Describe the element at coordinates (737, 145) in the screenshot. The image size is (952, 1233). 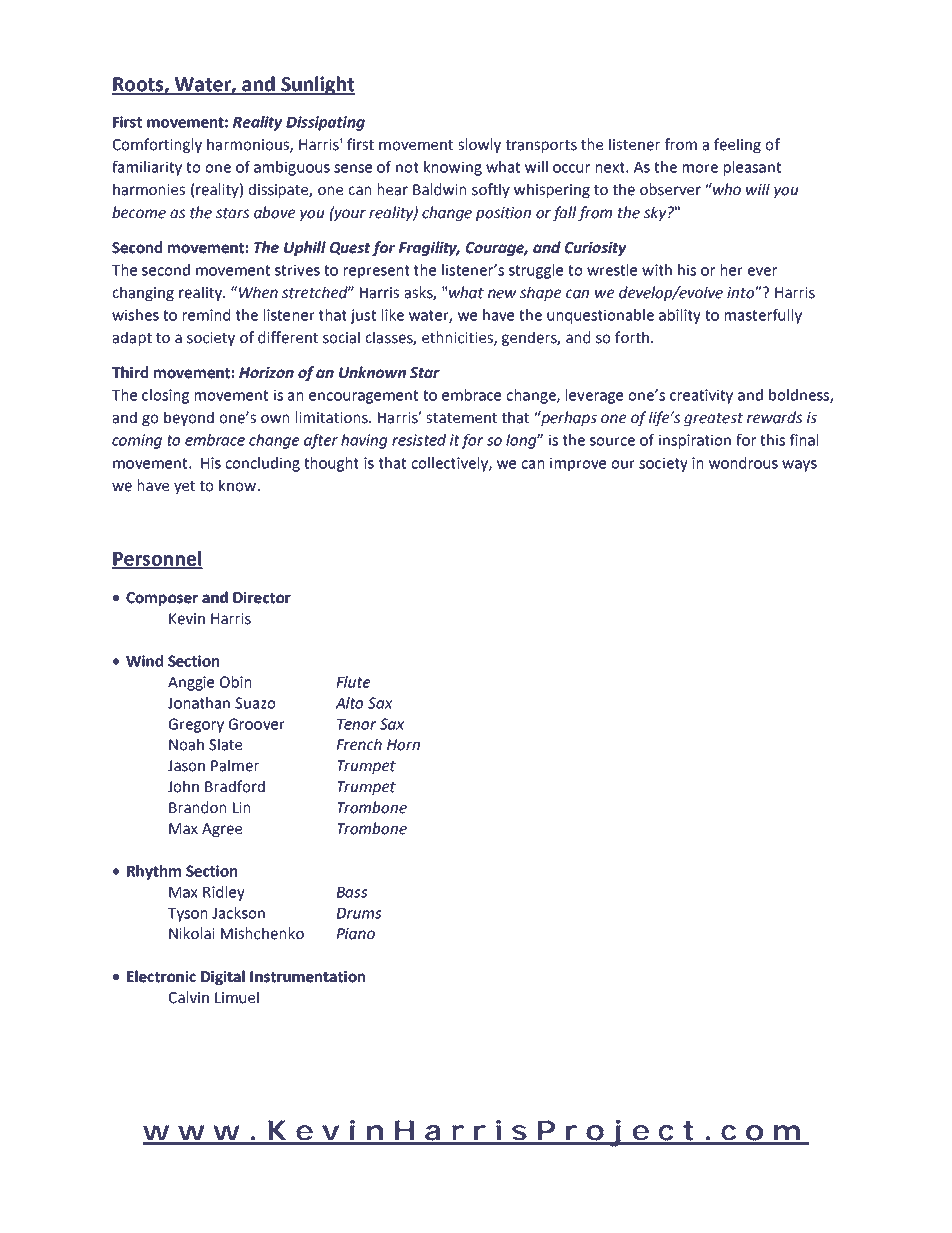
I see `feeling` at that location.
